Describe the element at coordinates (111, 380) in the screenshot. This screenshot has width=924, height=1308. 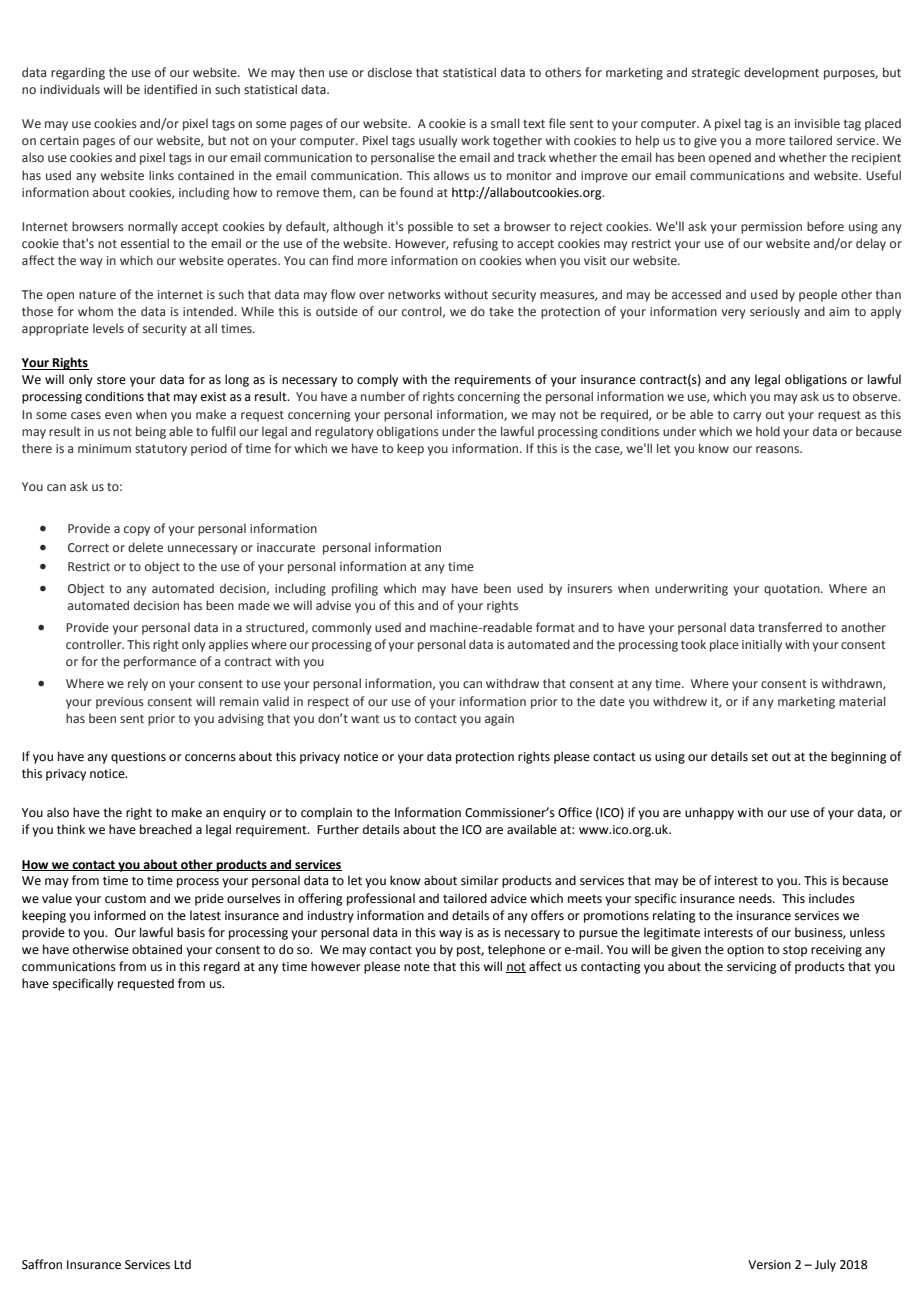
I see `store` at that location.
